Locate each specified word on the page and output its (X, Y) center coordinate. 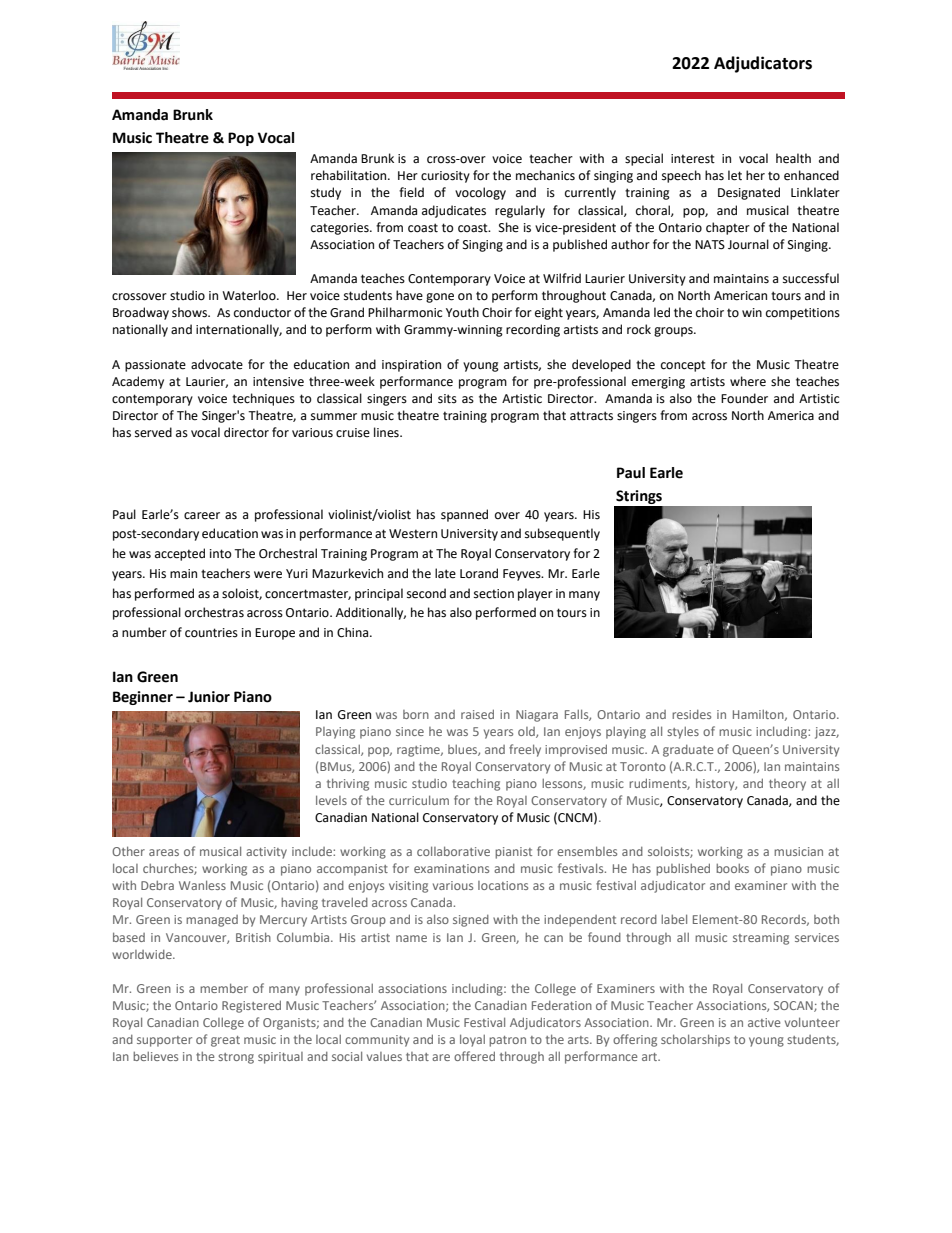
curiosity (445, 177)
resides (691, 714)
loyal (472, 1040)
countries (211, 633)
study (326, 193)
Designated (749, 193)
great (225, 1041)
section (494, 594)
